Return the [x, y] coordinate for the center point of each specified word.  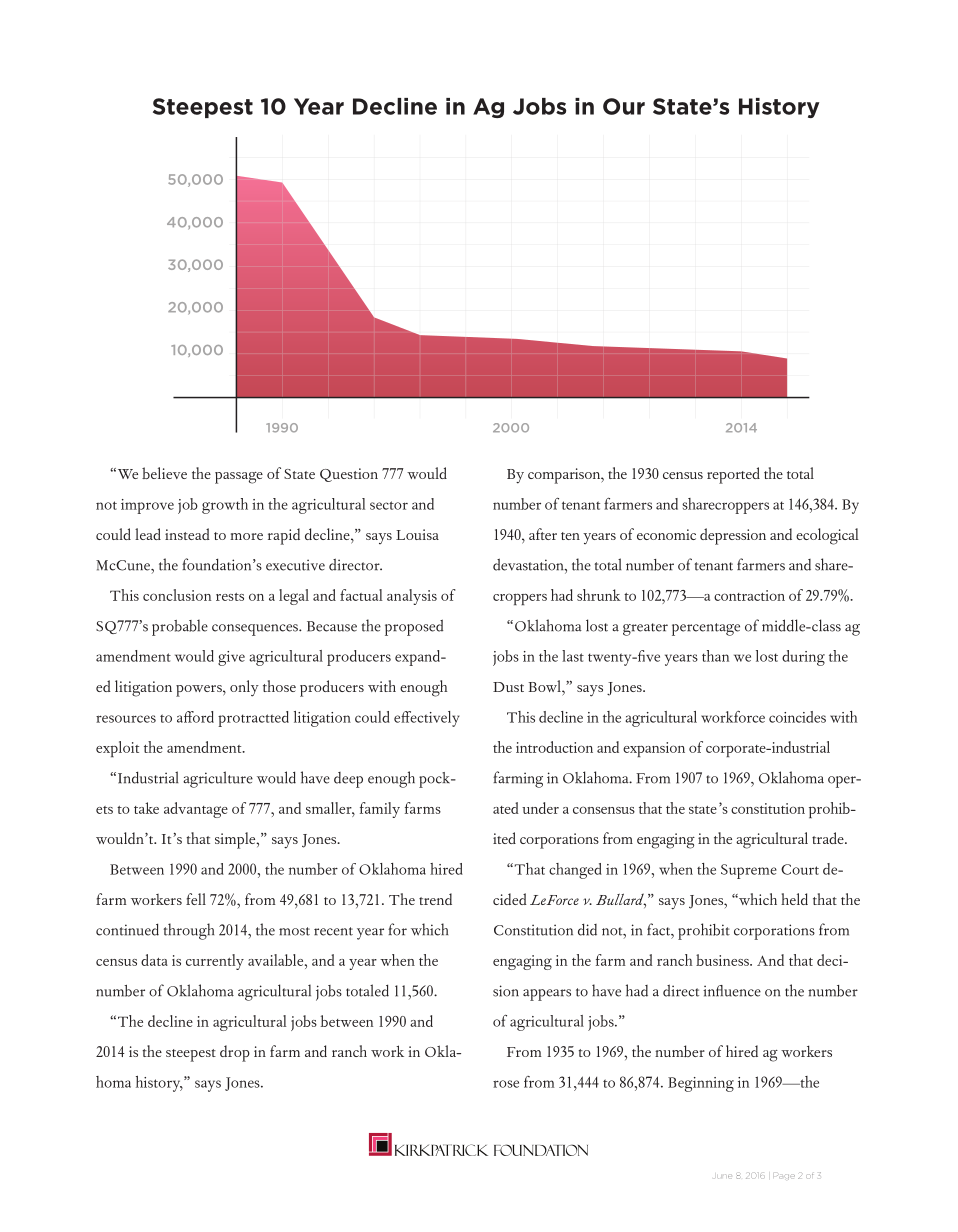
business [723, 960]
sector [389, 505]
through [189, 931]
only [244, 688]
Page [784, 1177]
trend [435, 899]
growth [225, 506]
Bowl [546, 686]
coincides [797, 717]
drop [235, 1053]
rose [506, 1084]
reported [733, 475]
